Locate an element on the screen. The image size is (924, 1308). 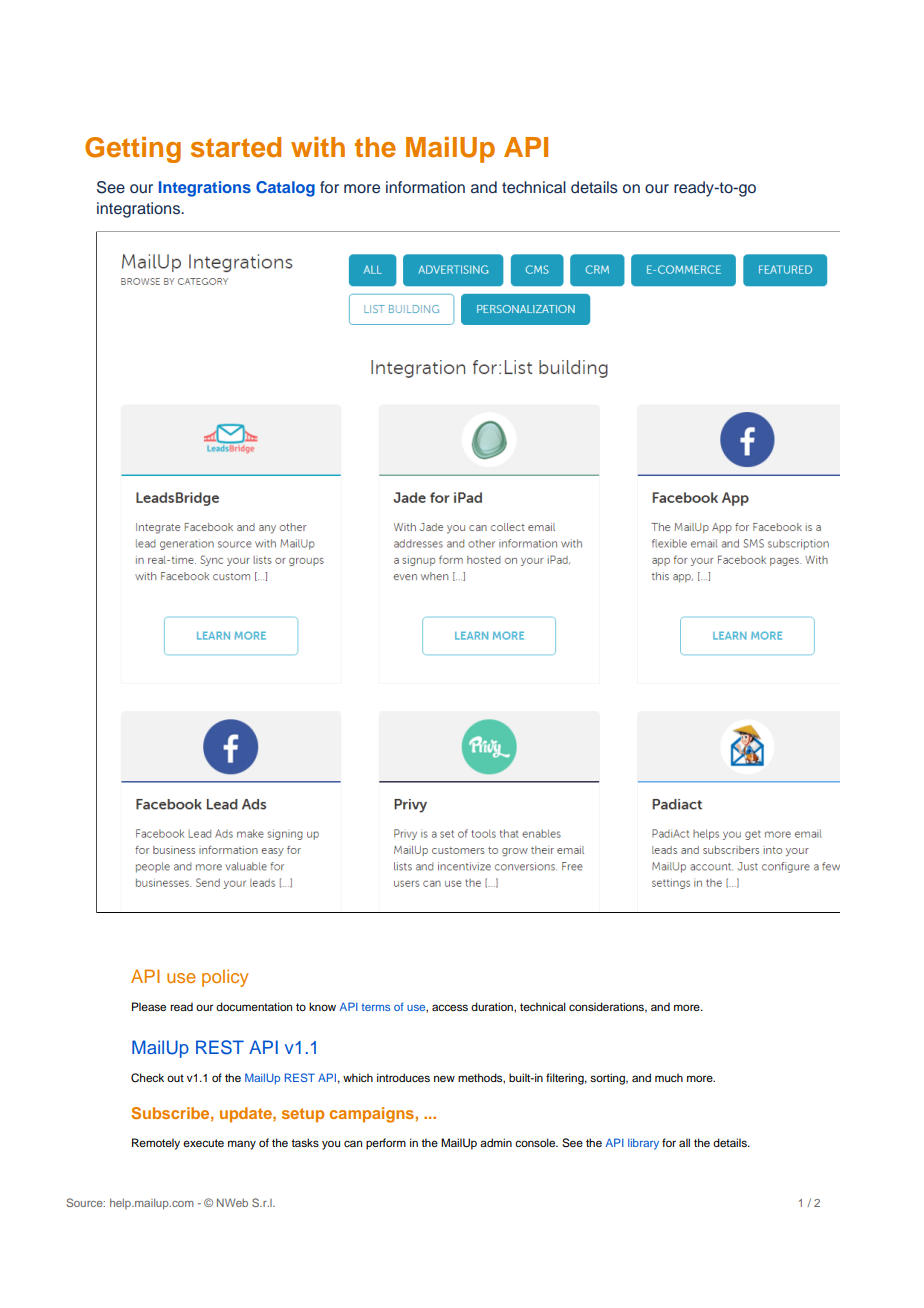
Remotely is located at coordinates (156, 1144).
